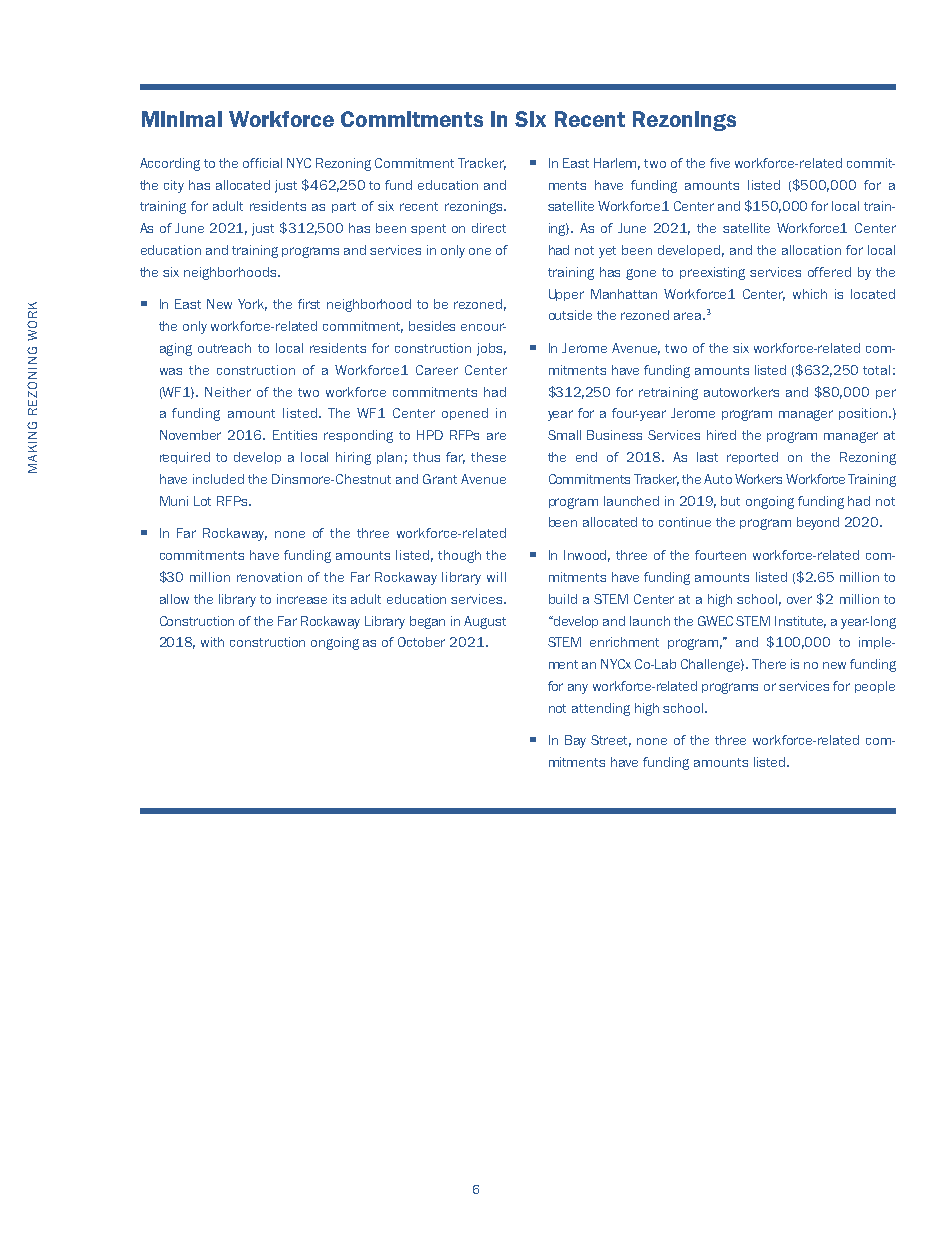 The height and width of the document is (1233, 952). What do you see at coordinates (252, 305) in the document?
I see `York` at bounding box center [252, 305].
